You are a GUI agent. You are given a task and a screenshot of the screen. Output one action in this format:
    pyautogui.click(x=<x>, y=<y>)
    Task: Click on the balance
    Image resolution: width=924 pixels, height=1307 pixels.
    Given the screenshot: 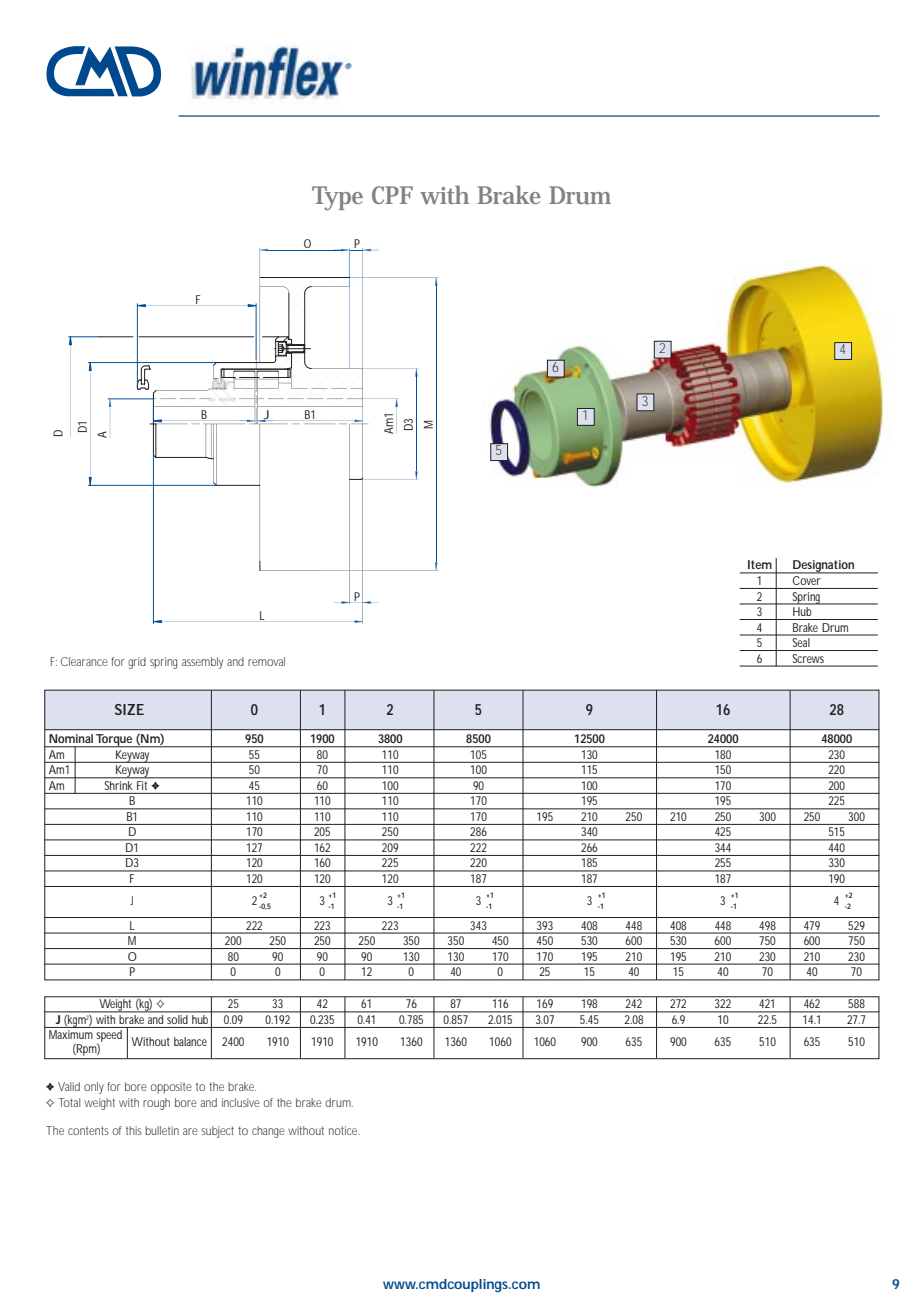 What is the action you would take?
    pyautogui.click(x=190, y=1041)
